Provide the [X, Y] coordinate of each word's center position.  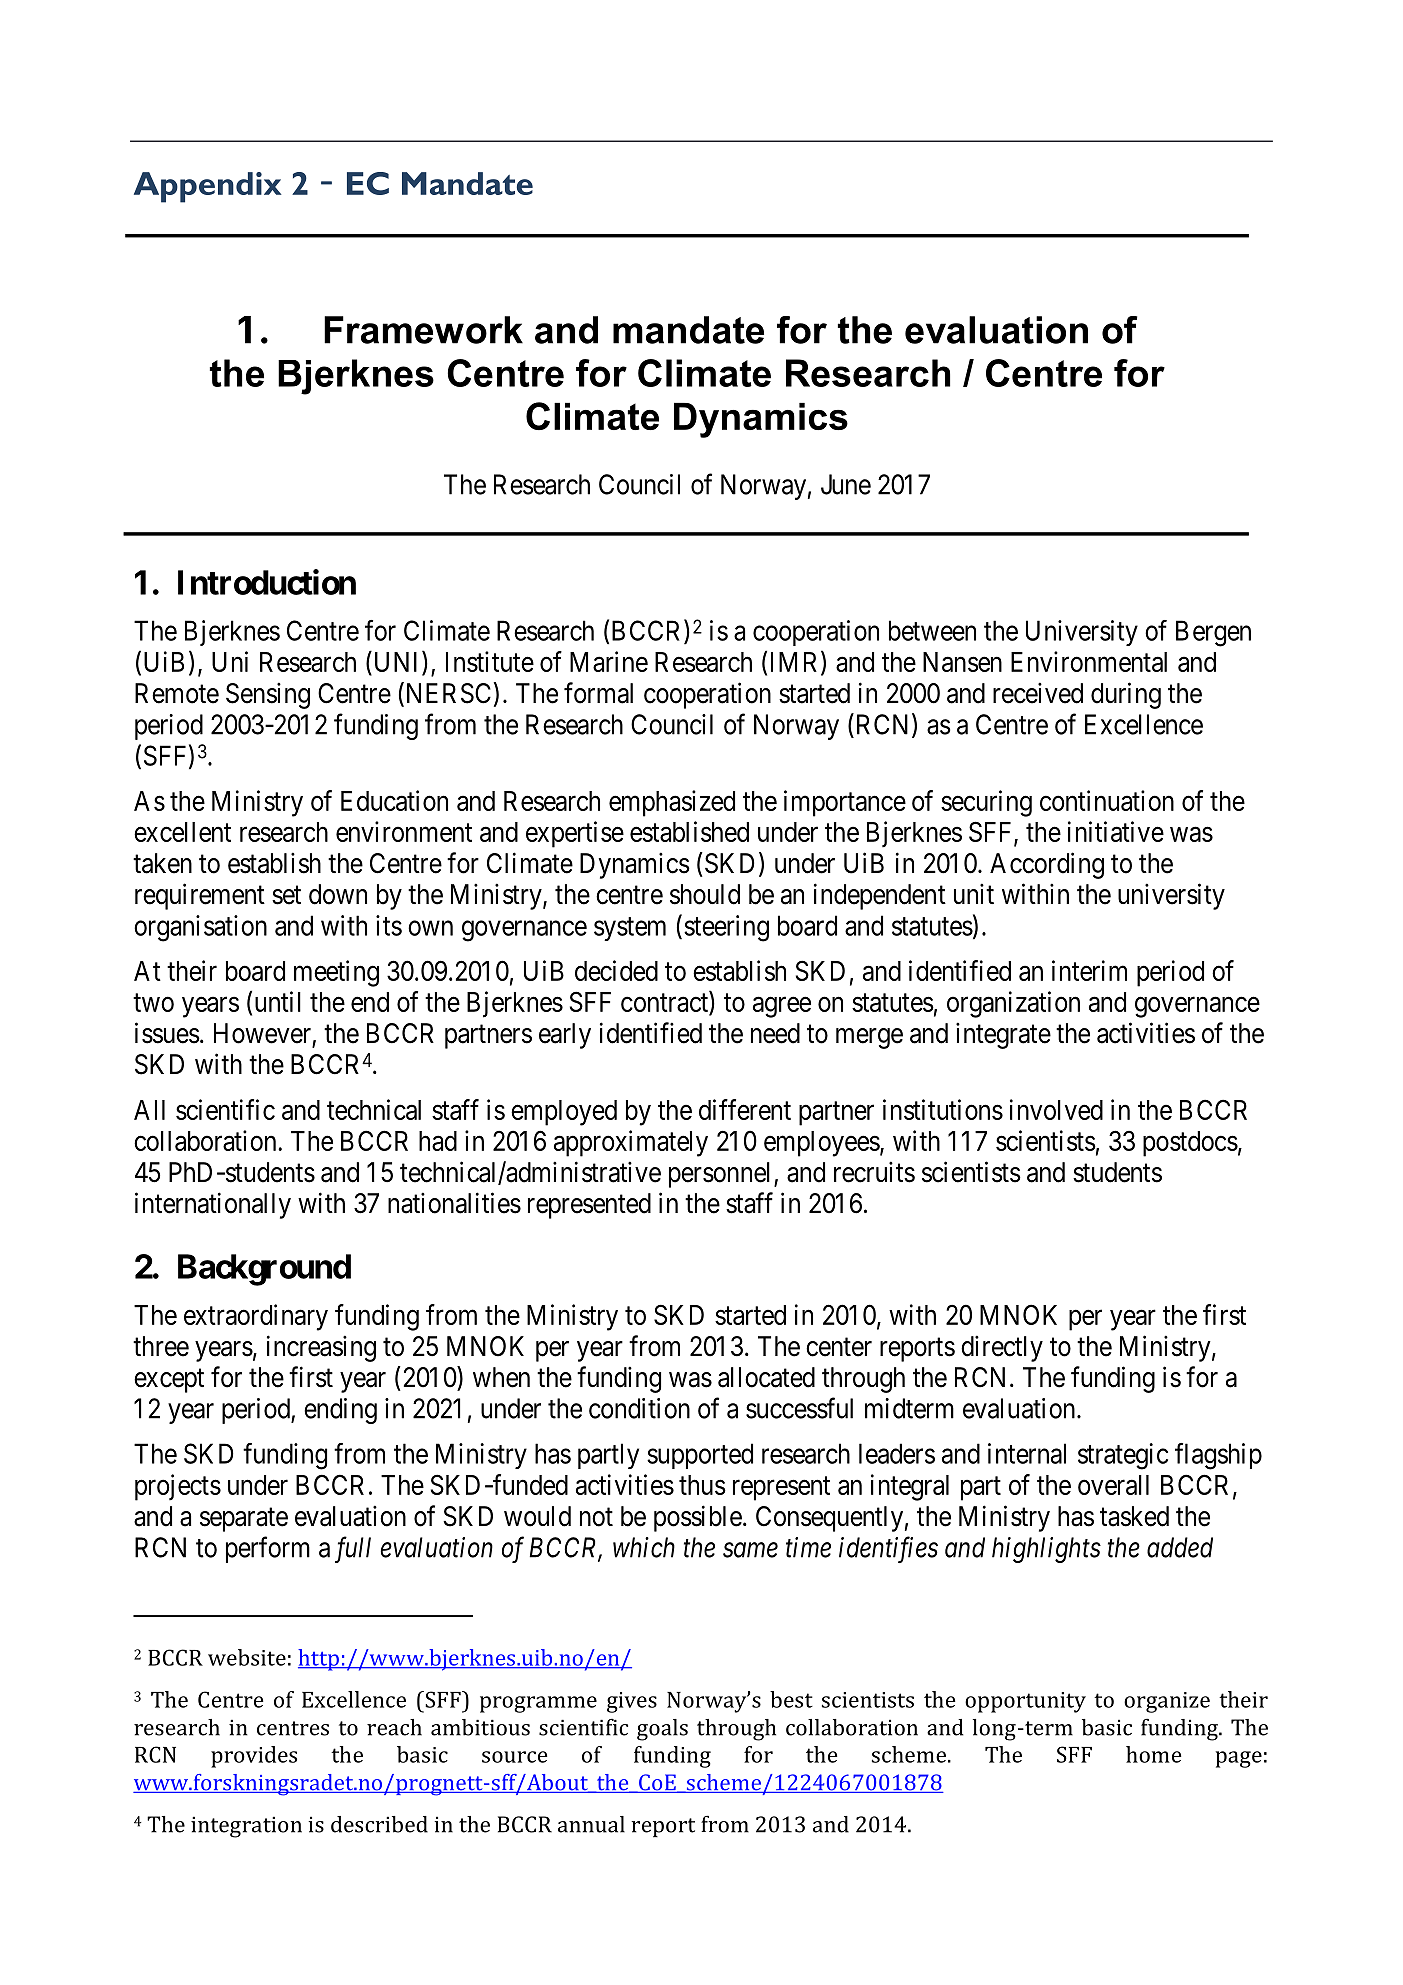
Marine [609, 661]
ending [340, 1411]
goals [662, 1730]
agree [782, 1007]
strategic [1123, 1456]
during [1126, 695]
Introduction [267, 582]
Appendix [208, 187]
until [278, 1001]
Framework [423, 330]
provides [254, 1757]
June [846, 484]
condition [639, 1408]
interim [1089, 970]
